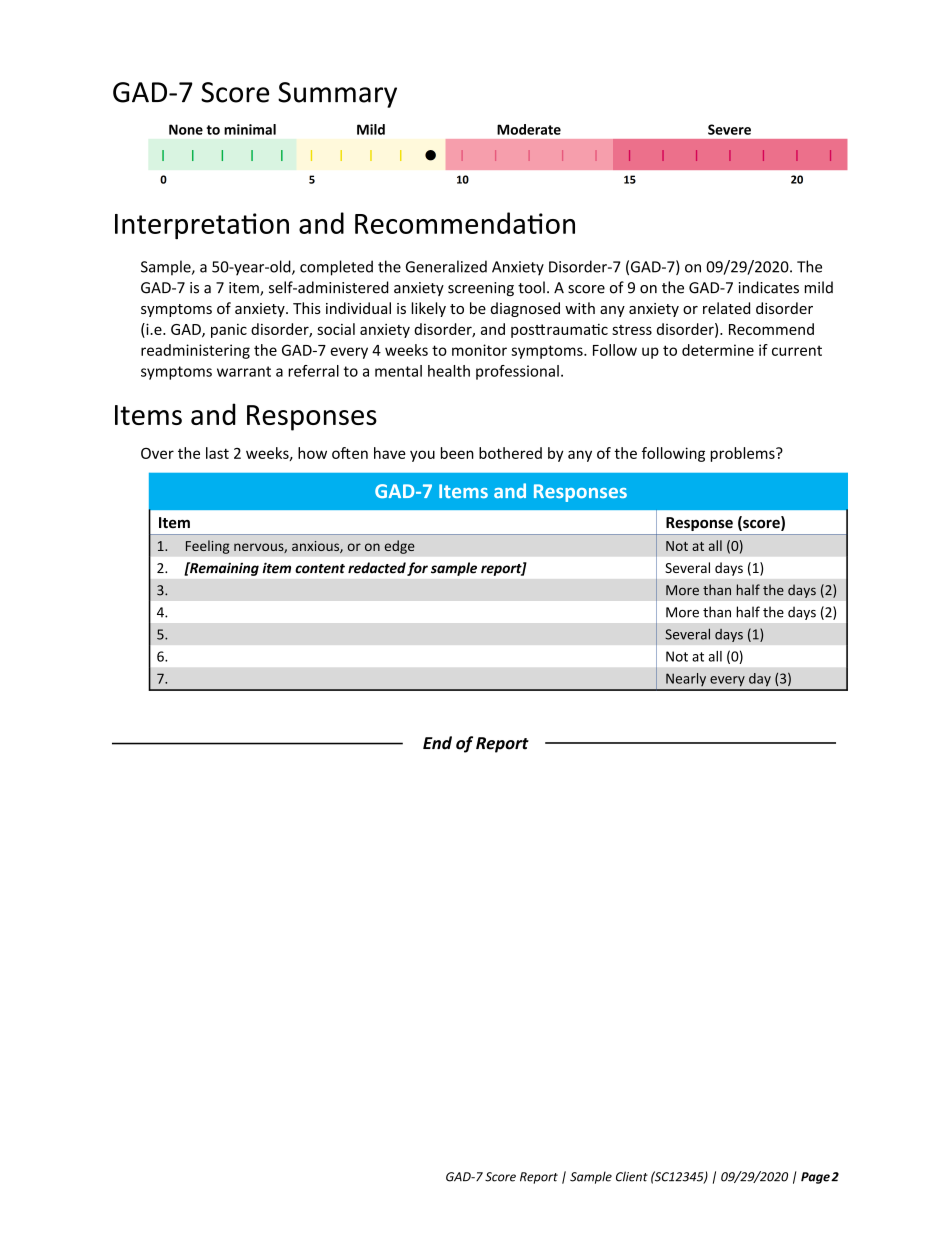 The image size is (952, 1233). Describe the element at coordinates (250, 129) in the screenshot. I see `minimal` at that location.
